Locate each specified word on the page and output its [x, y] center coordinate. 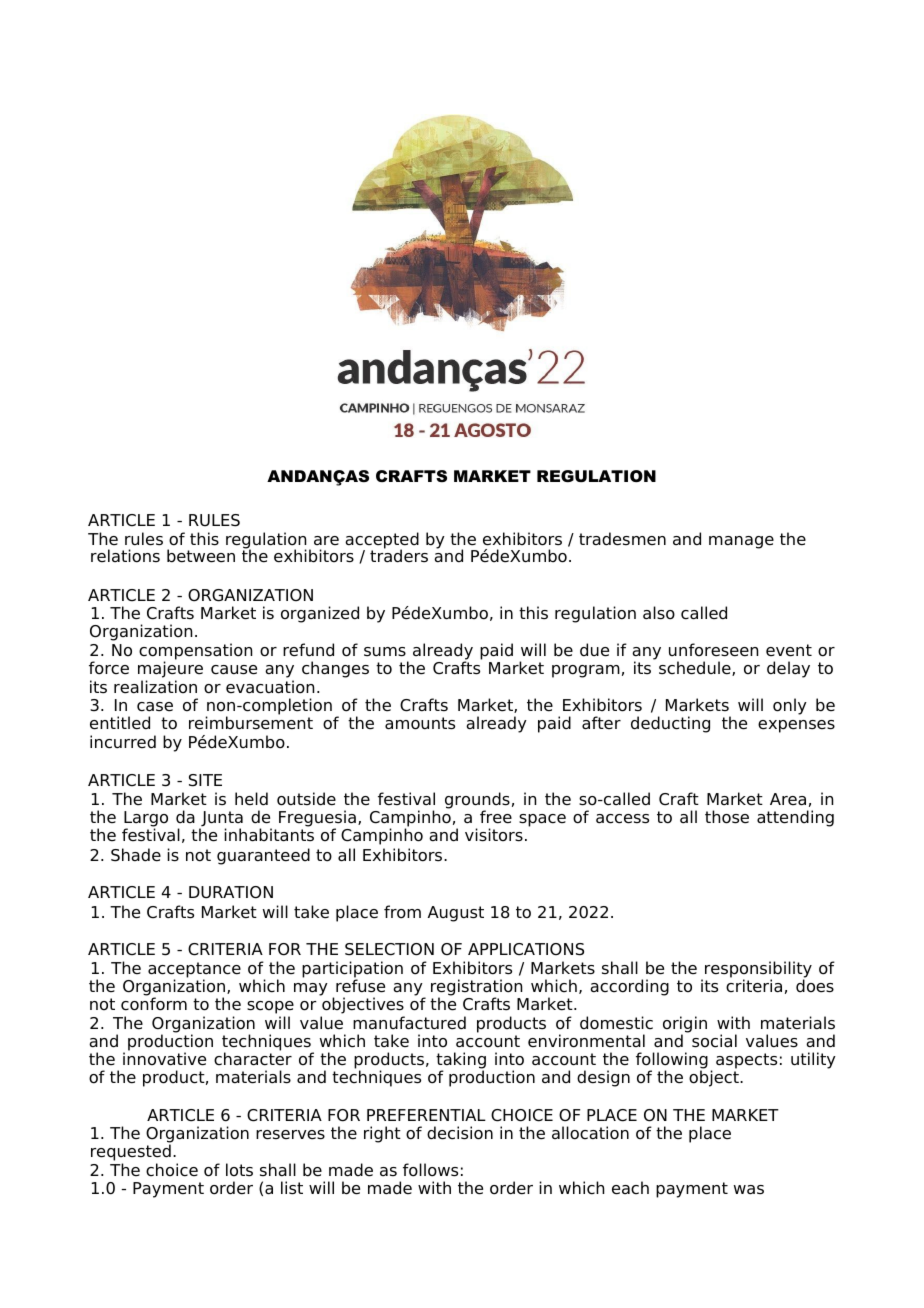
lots [239, 1170]
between [201, 556]
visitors [494, 835]
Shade [136, 855]
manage [741, 542]
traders [399, 555]
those [727, 817]
